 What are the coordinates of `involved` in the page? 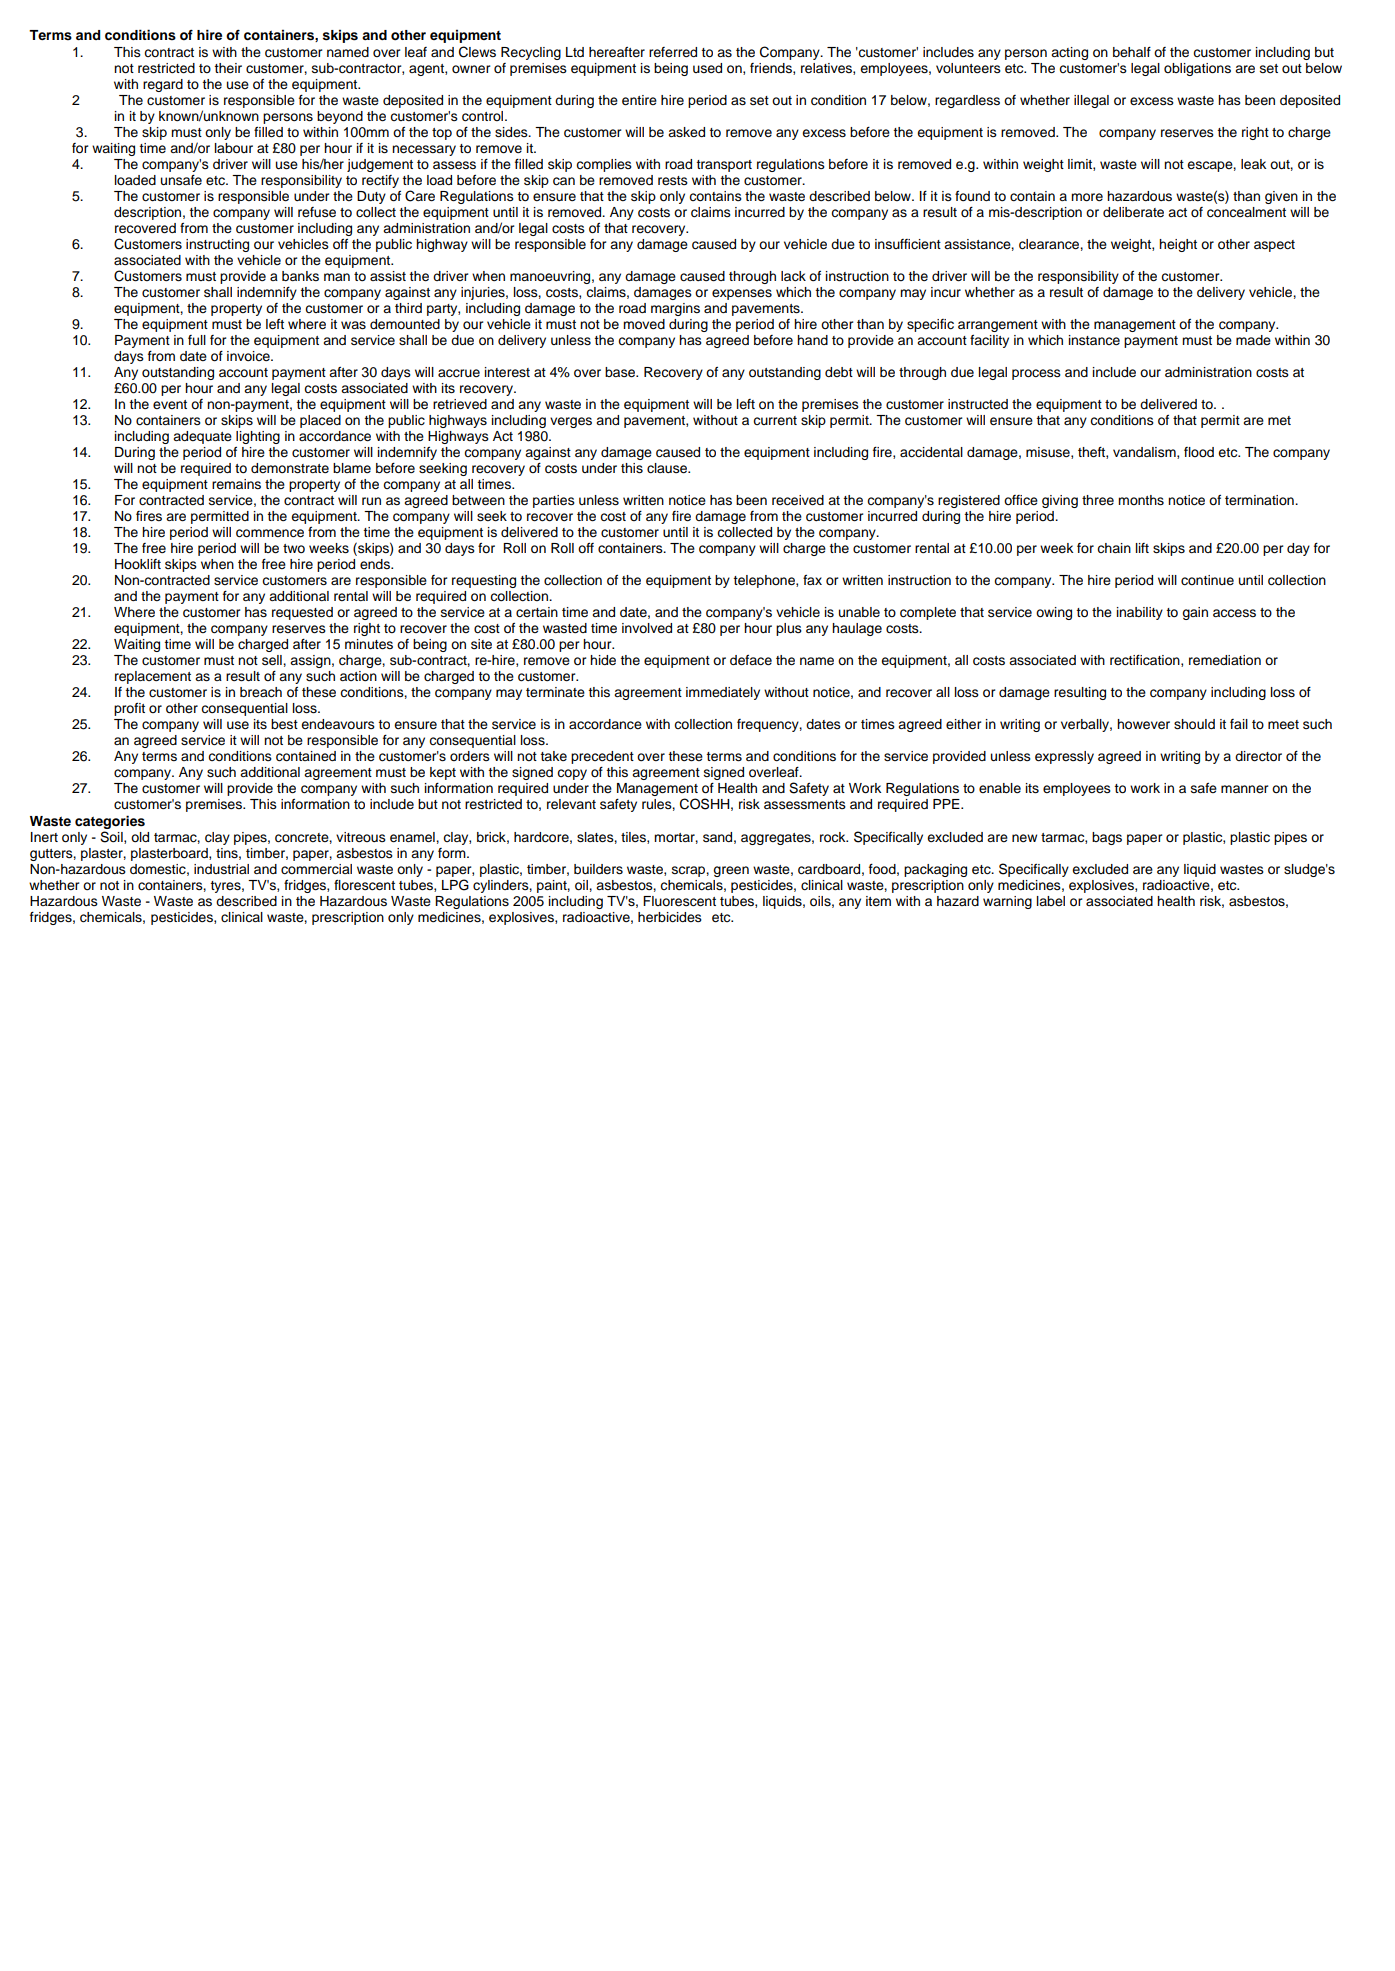 It's located at (647, 628).
